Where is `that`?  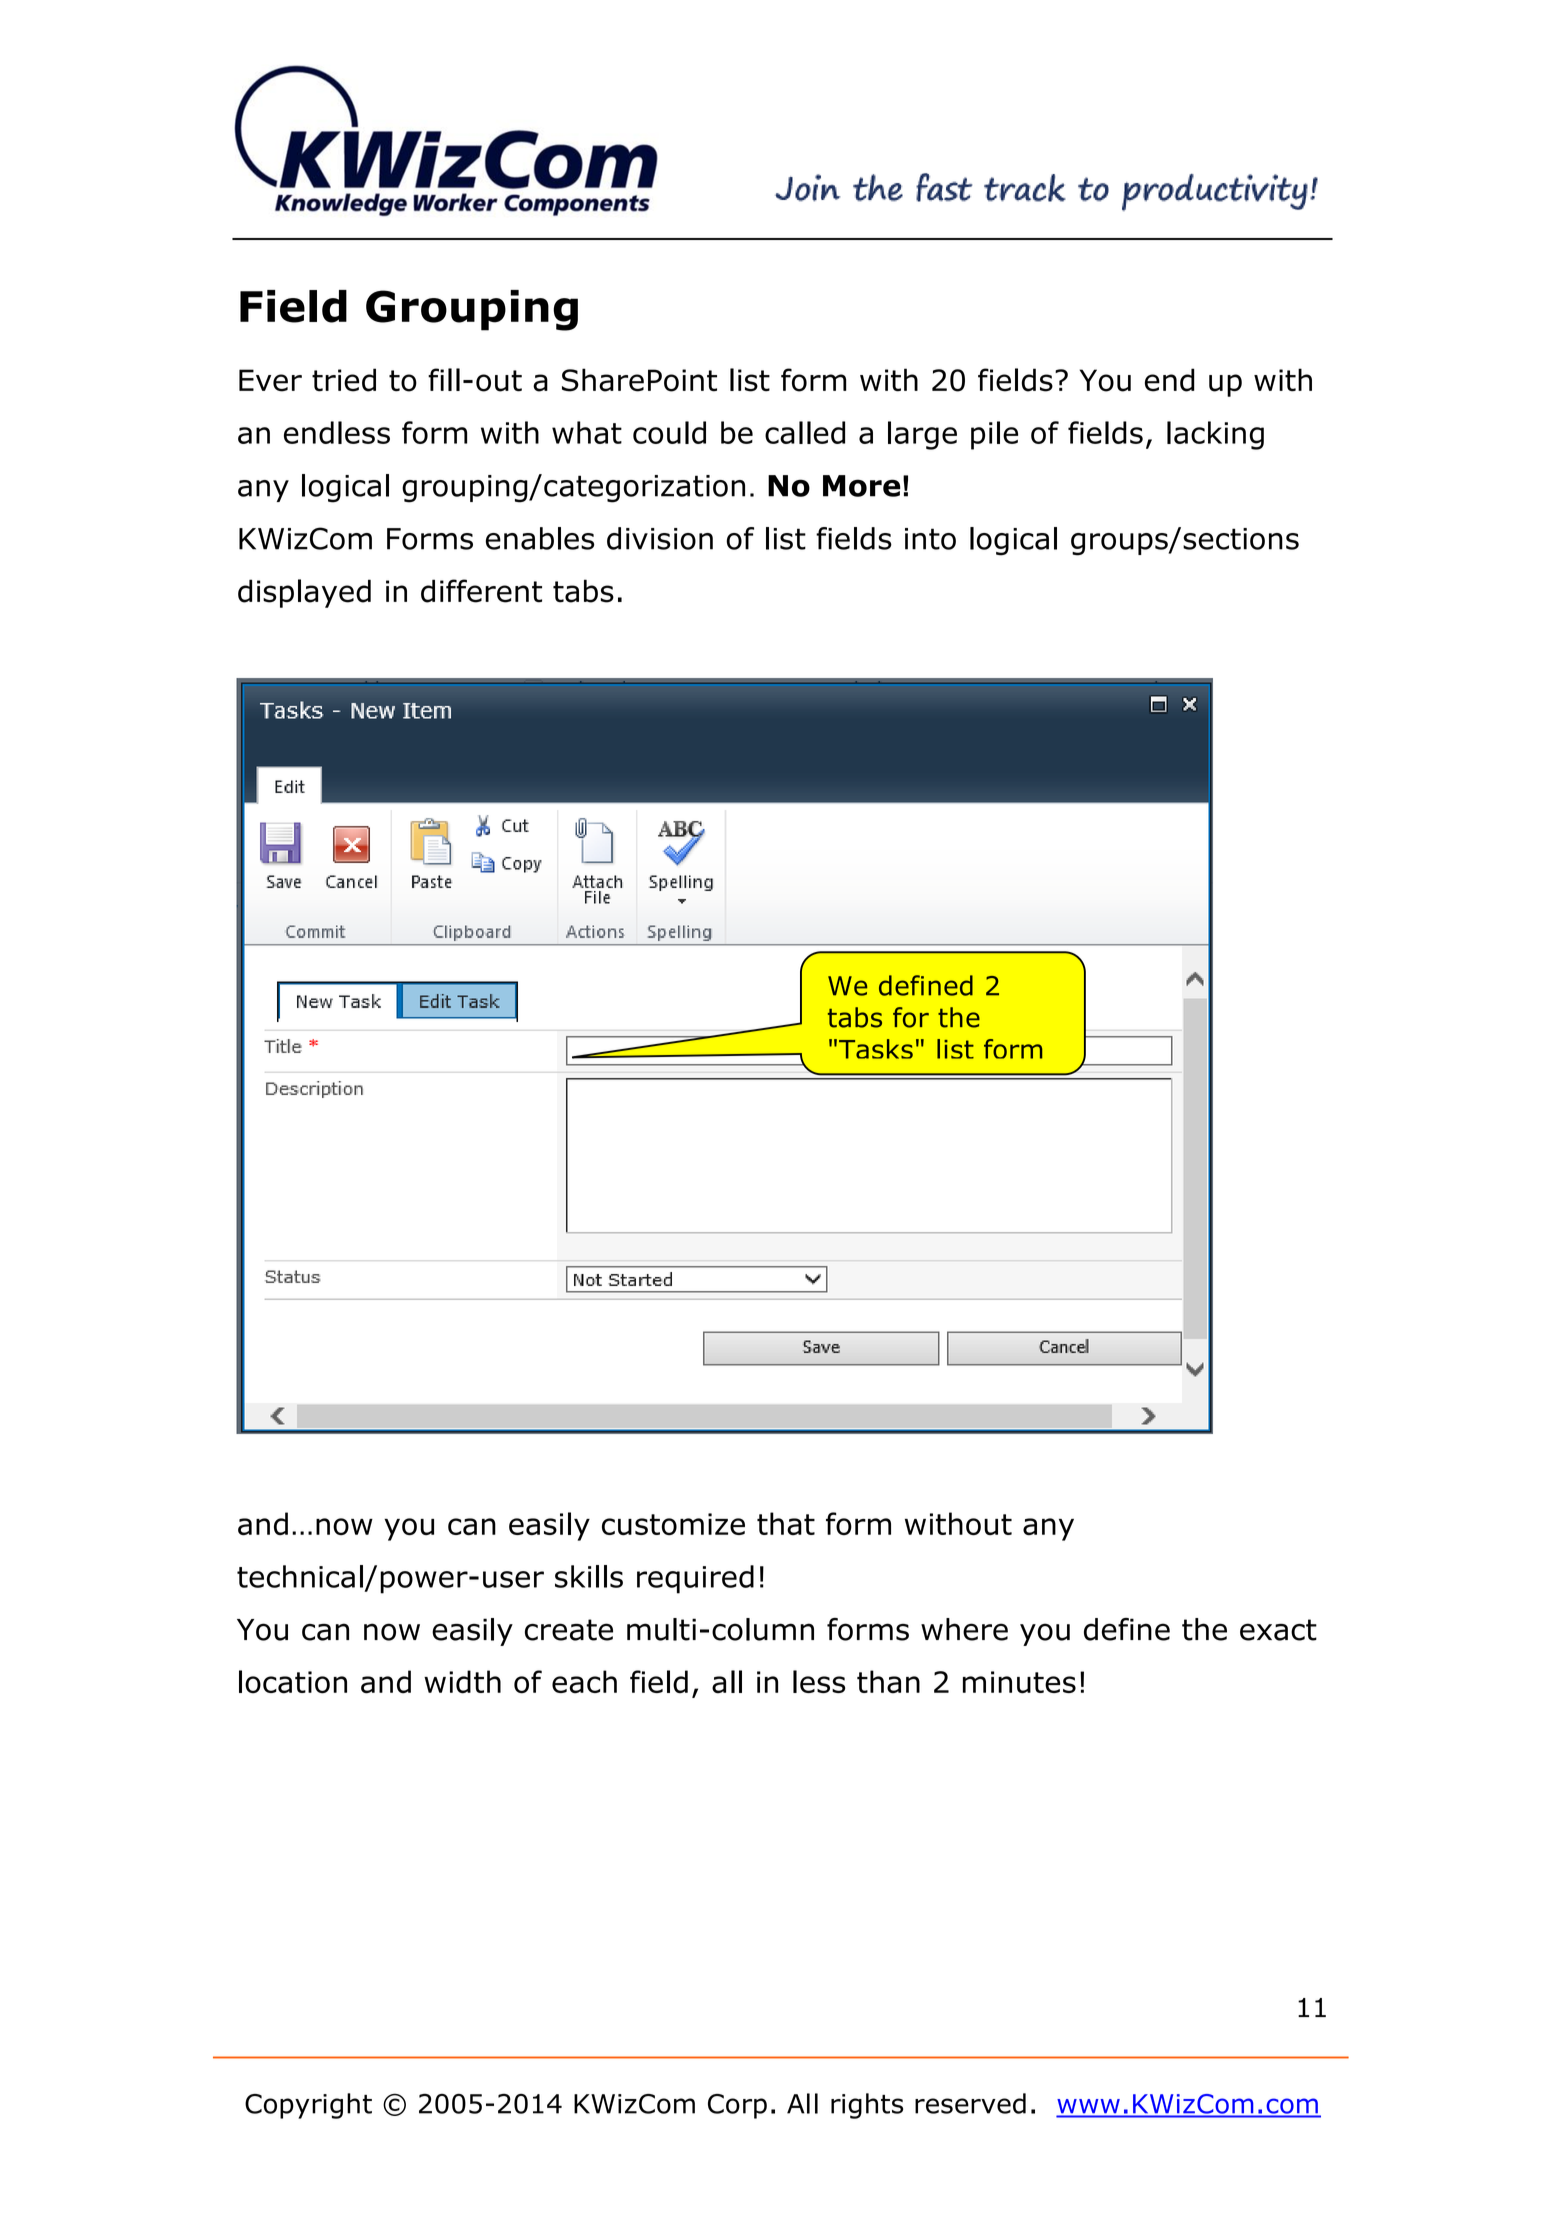 that is located at coordinates (786, 1523).
